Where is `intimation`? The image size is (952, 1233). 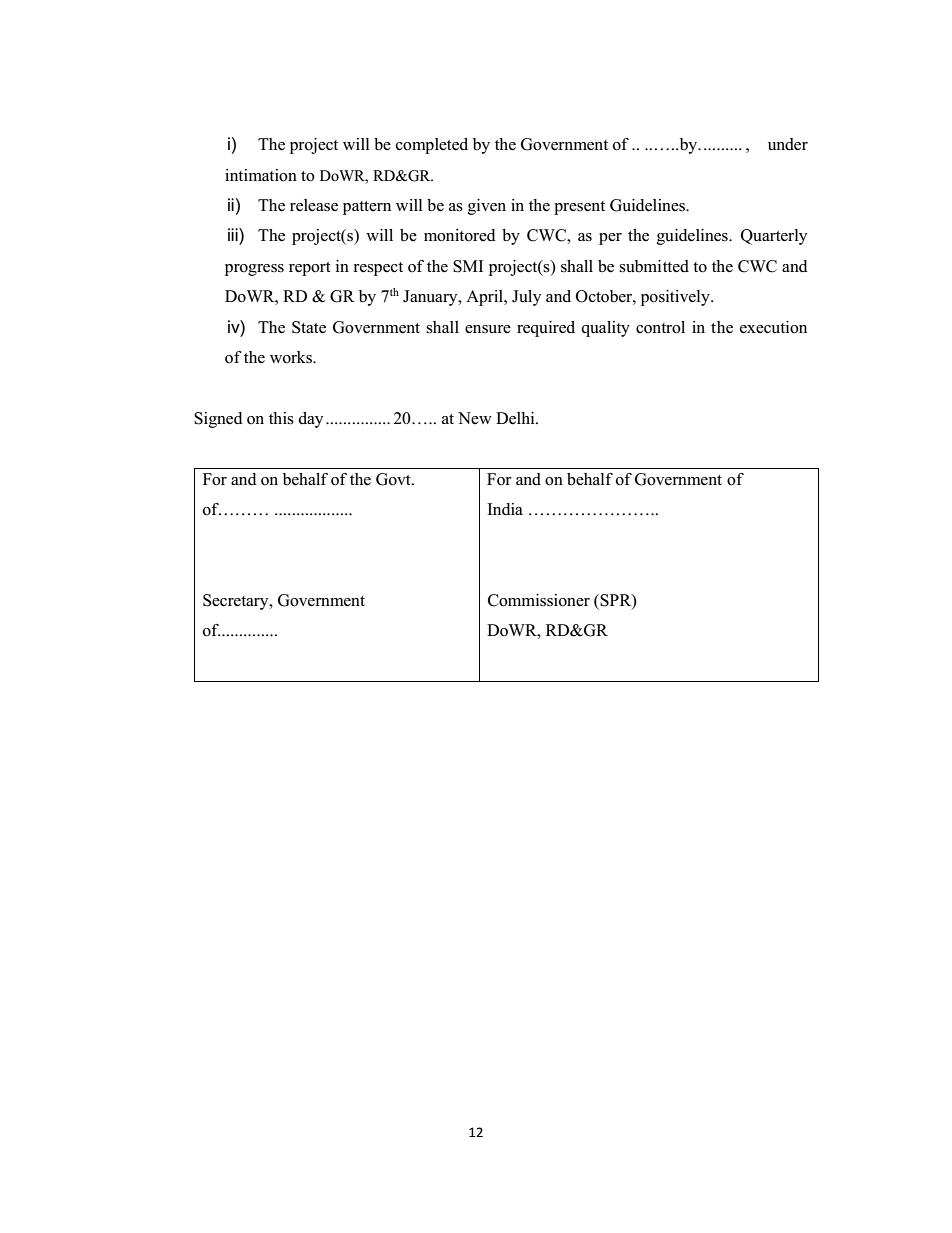 intimation is located at coordinates (261, 175).
